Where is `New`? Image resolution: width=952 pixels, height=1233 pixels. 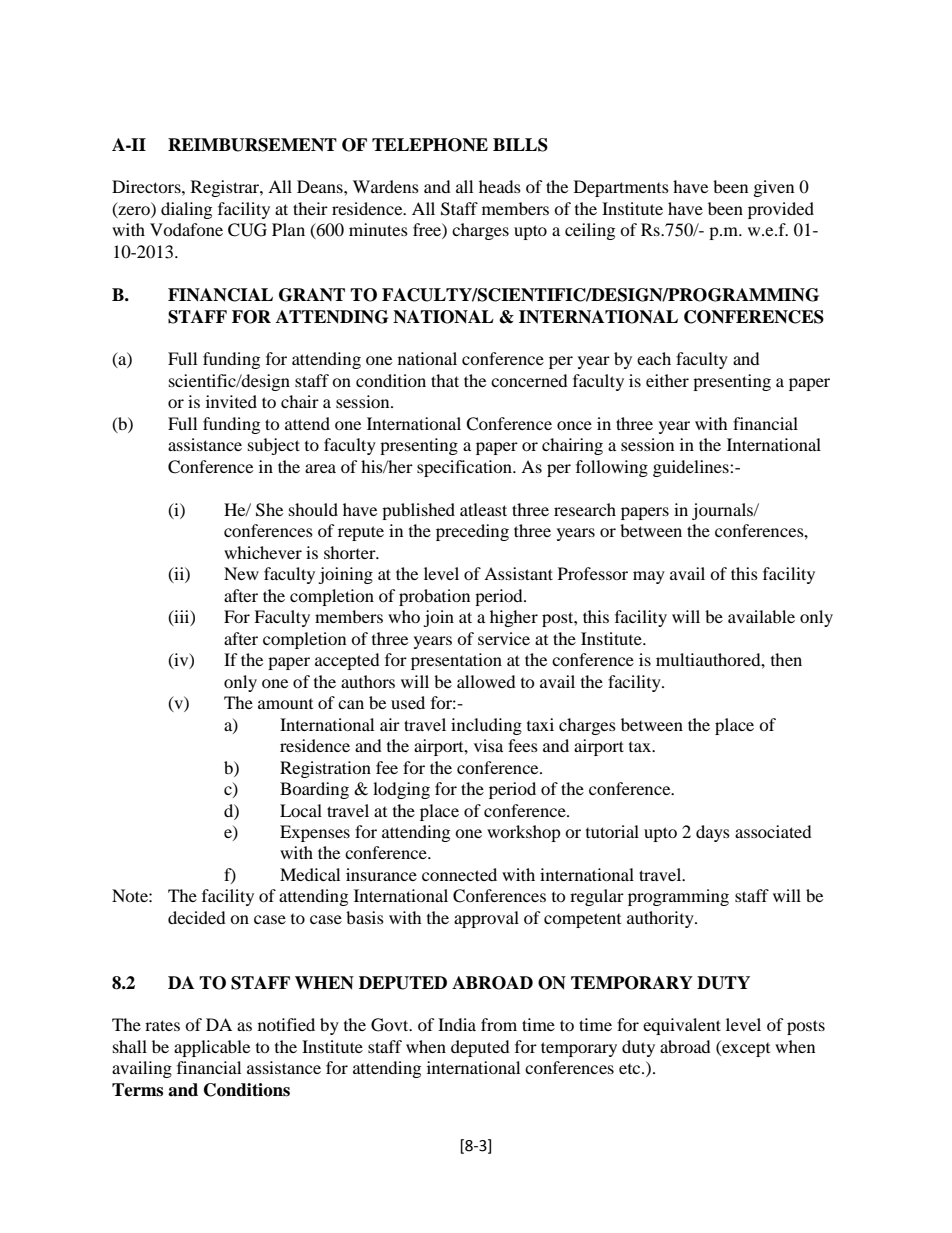 New is located at coordinates (241, 573).
